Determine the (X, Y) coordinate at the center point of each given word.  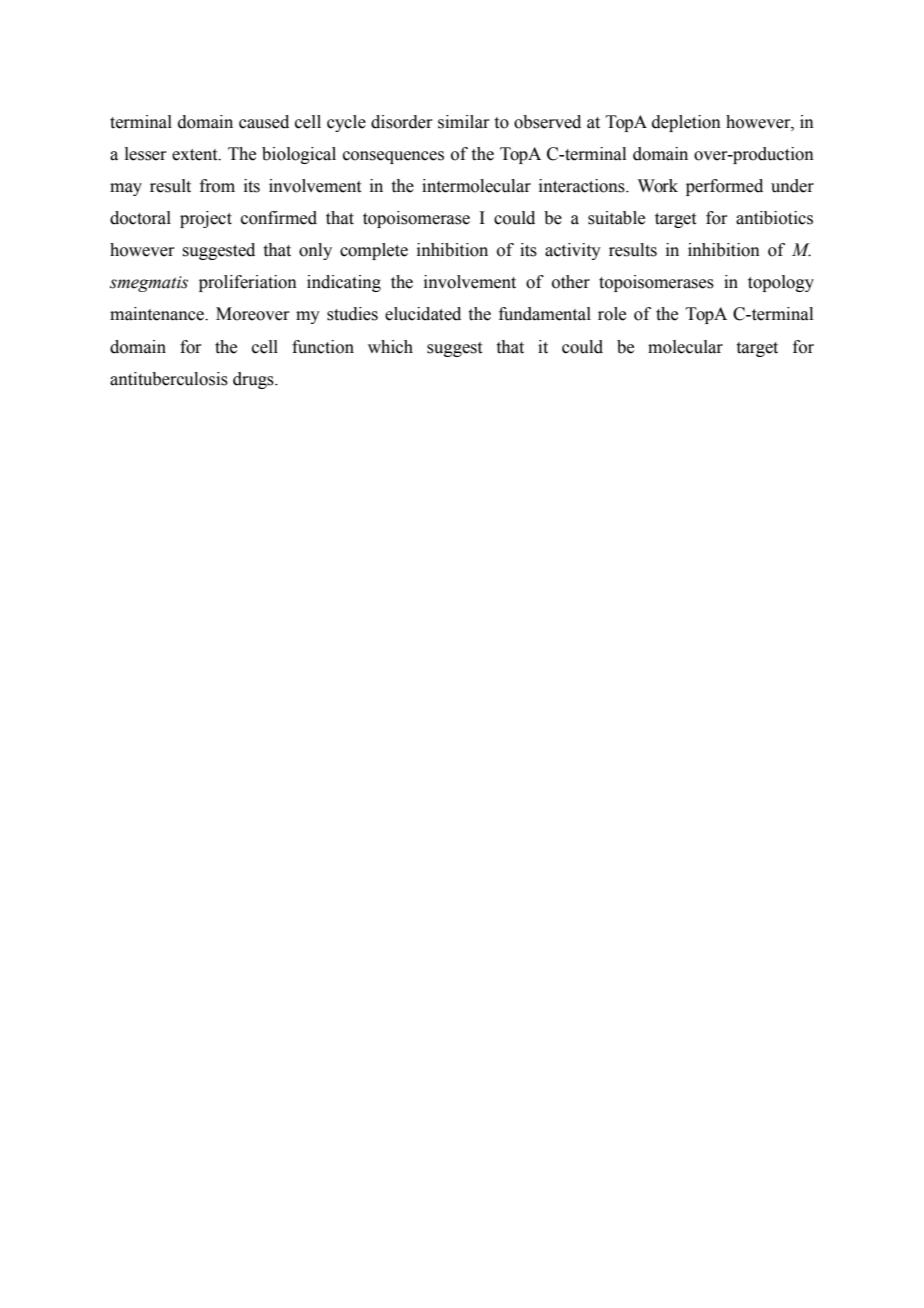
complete (374, 251)
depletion (686, 123)
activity (573, 251)
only (315, 251)
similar (464, 122)
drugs (254, 380)
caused (264, 122)
